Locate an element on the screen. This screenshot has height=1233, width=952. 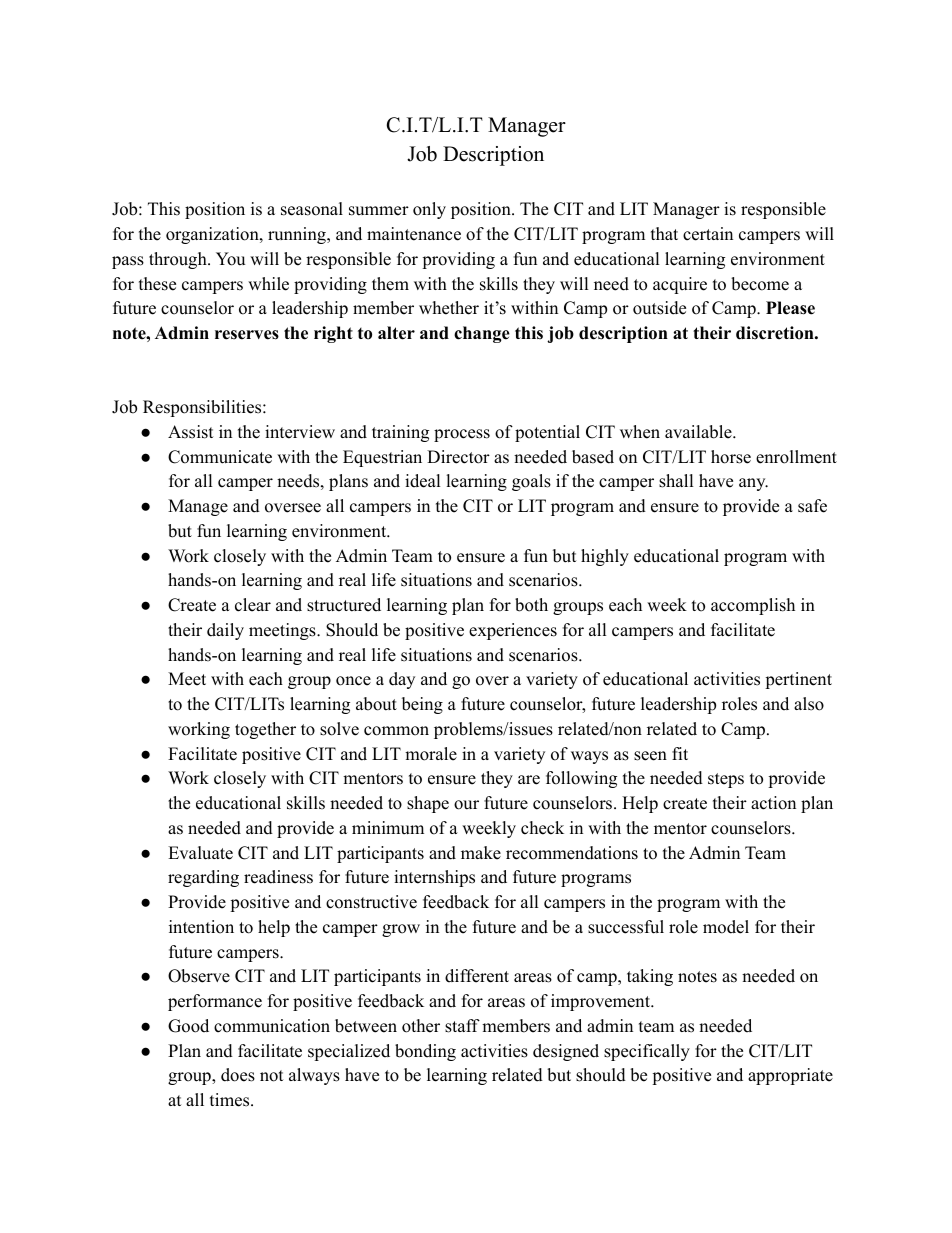
Evaluate is located at coordinates (200, 853).
